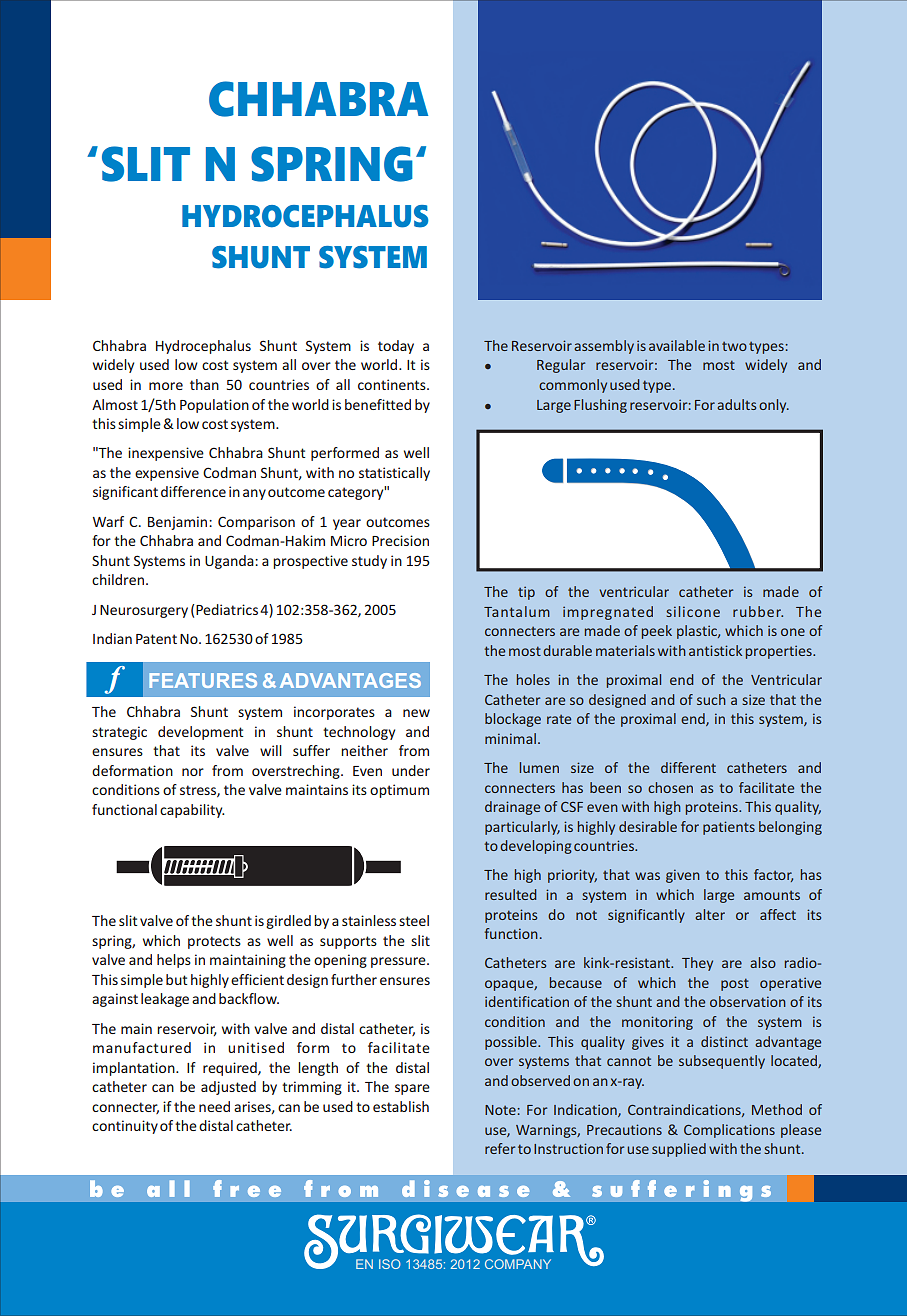 Image resolution: width=907 pixels, height=1316 pixels. I want to click on patients, so click(729, 828).
